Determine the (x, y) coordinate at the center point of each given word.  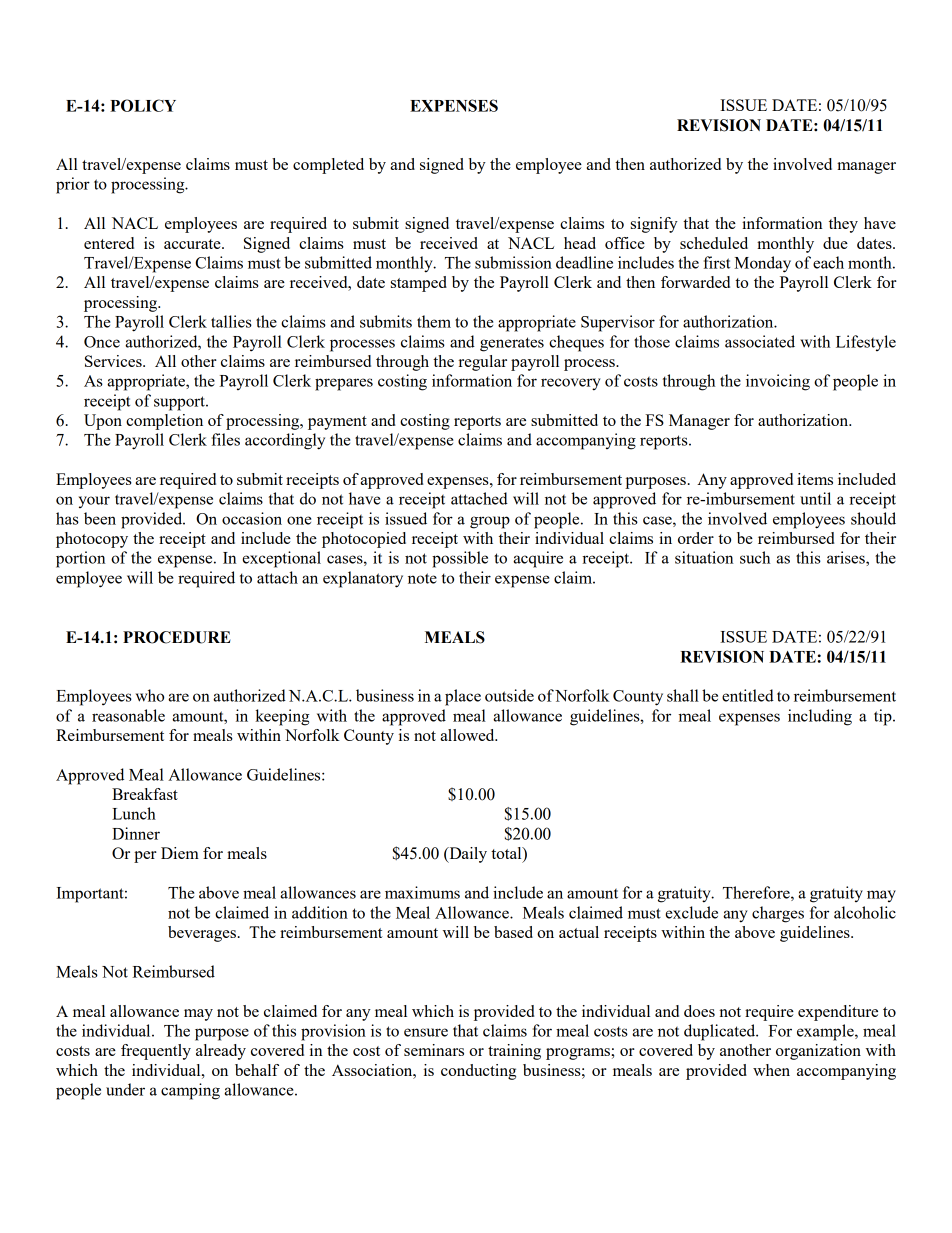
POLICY (143, 105)
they (843, 225)
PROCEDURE (177, 637)
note (422, 578)
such (755, 557)
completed (328, 166)
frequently (156, 1052)
